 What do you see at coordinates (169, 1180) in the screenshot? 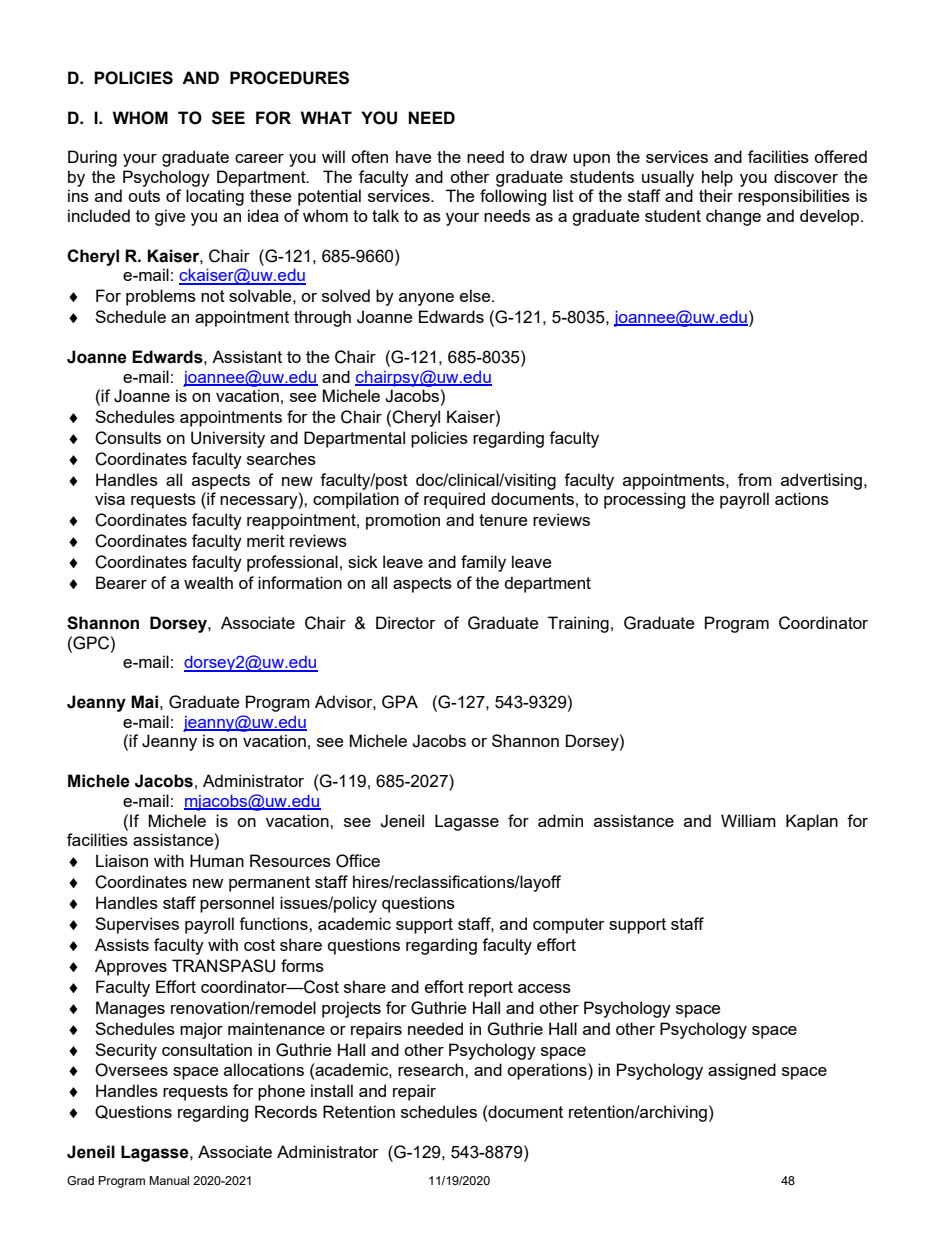
I see `Manual` at bounding box center [169, 1180].
